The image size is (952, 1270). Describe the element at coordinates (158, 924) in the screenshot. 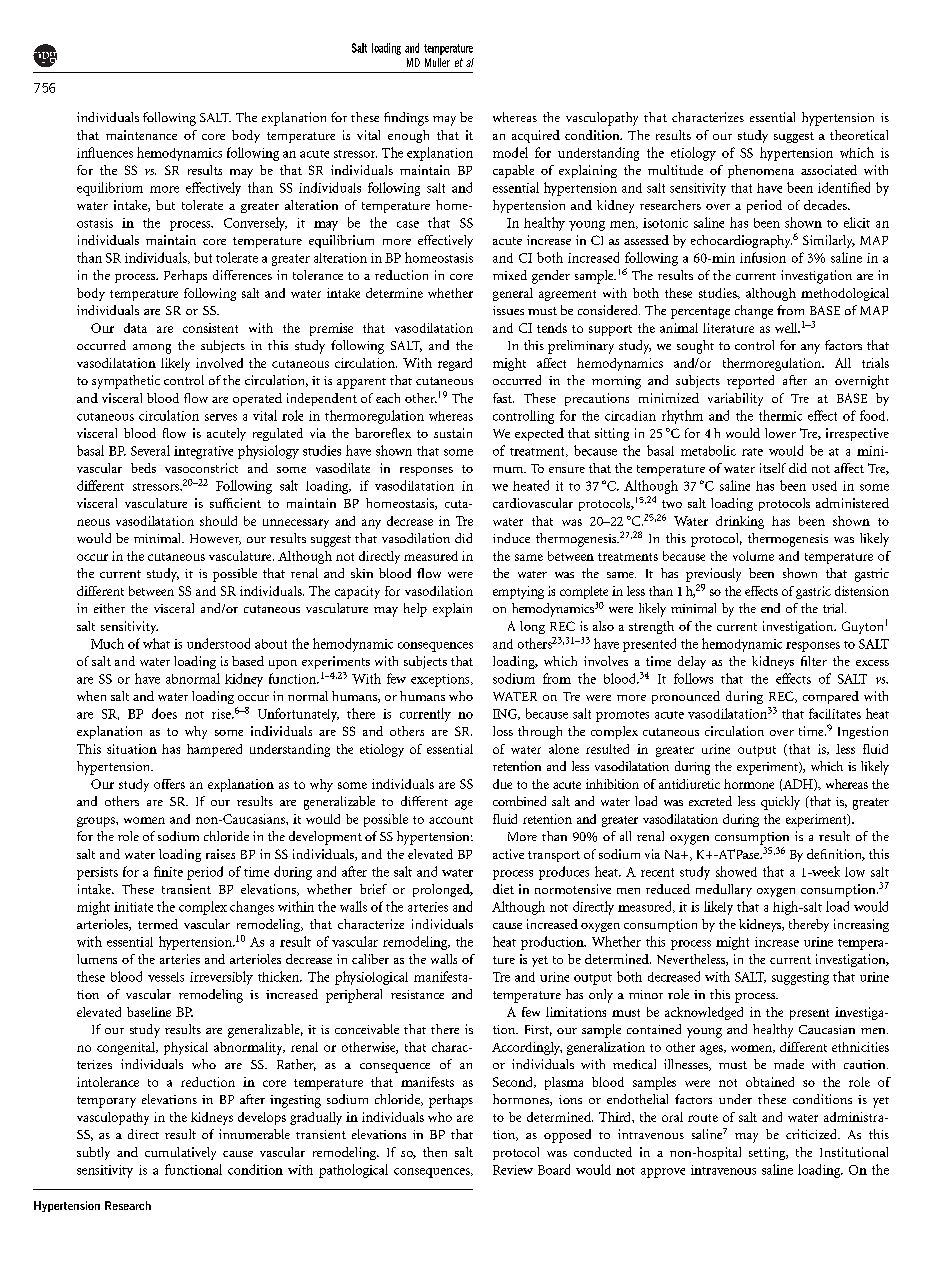

I see `termed` at that location.
